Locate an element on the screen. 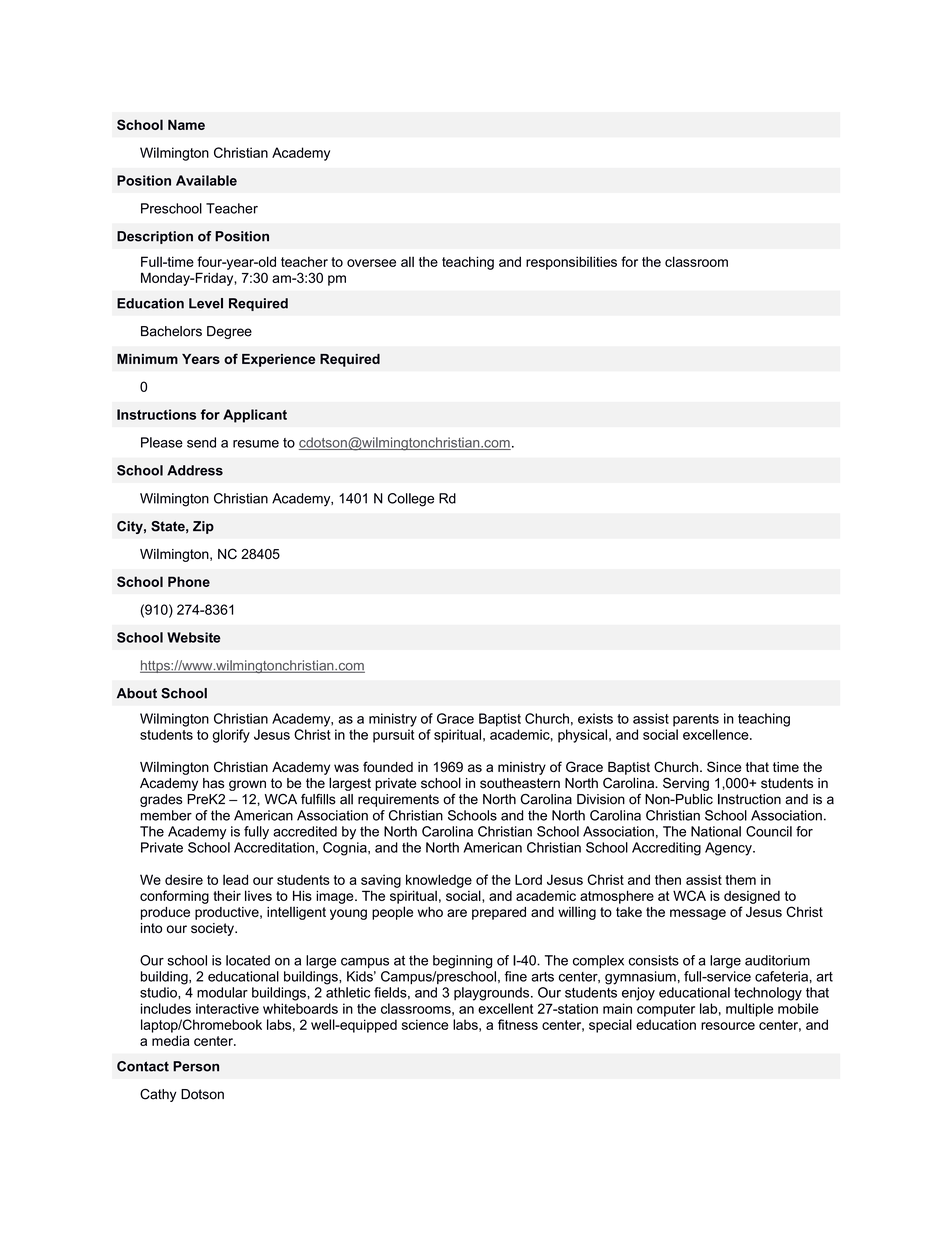 The height and width of the screenshot is (1233, 952). parents is located at coordinates (696, 720).
